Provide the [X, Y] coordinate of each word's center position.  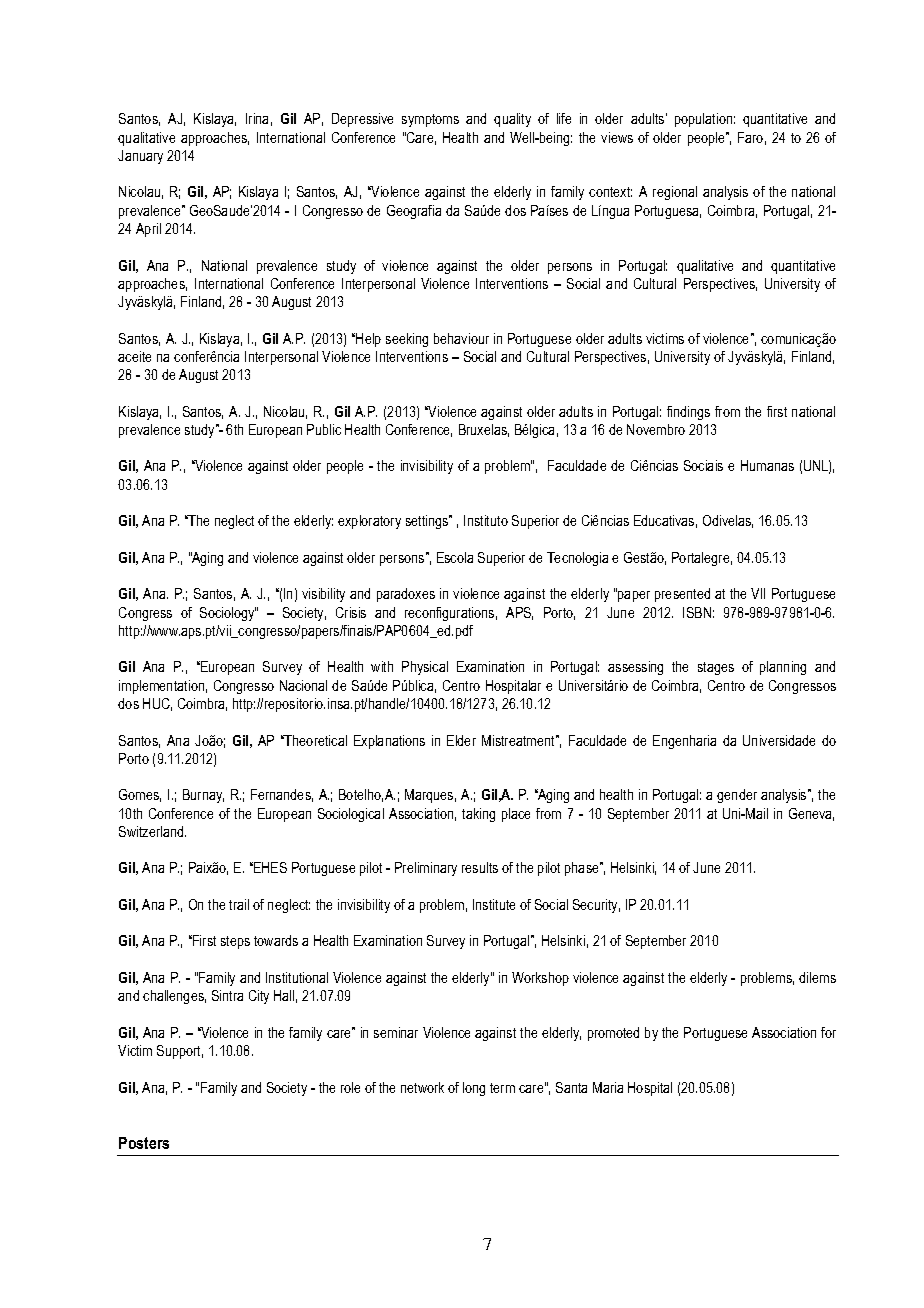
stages [716, 668]
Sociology [228, 614]
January [140, 157]
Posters [144, 1143]
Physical [425, 668]
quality [512, 120]
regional [675, 193]
